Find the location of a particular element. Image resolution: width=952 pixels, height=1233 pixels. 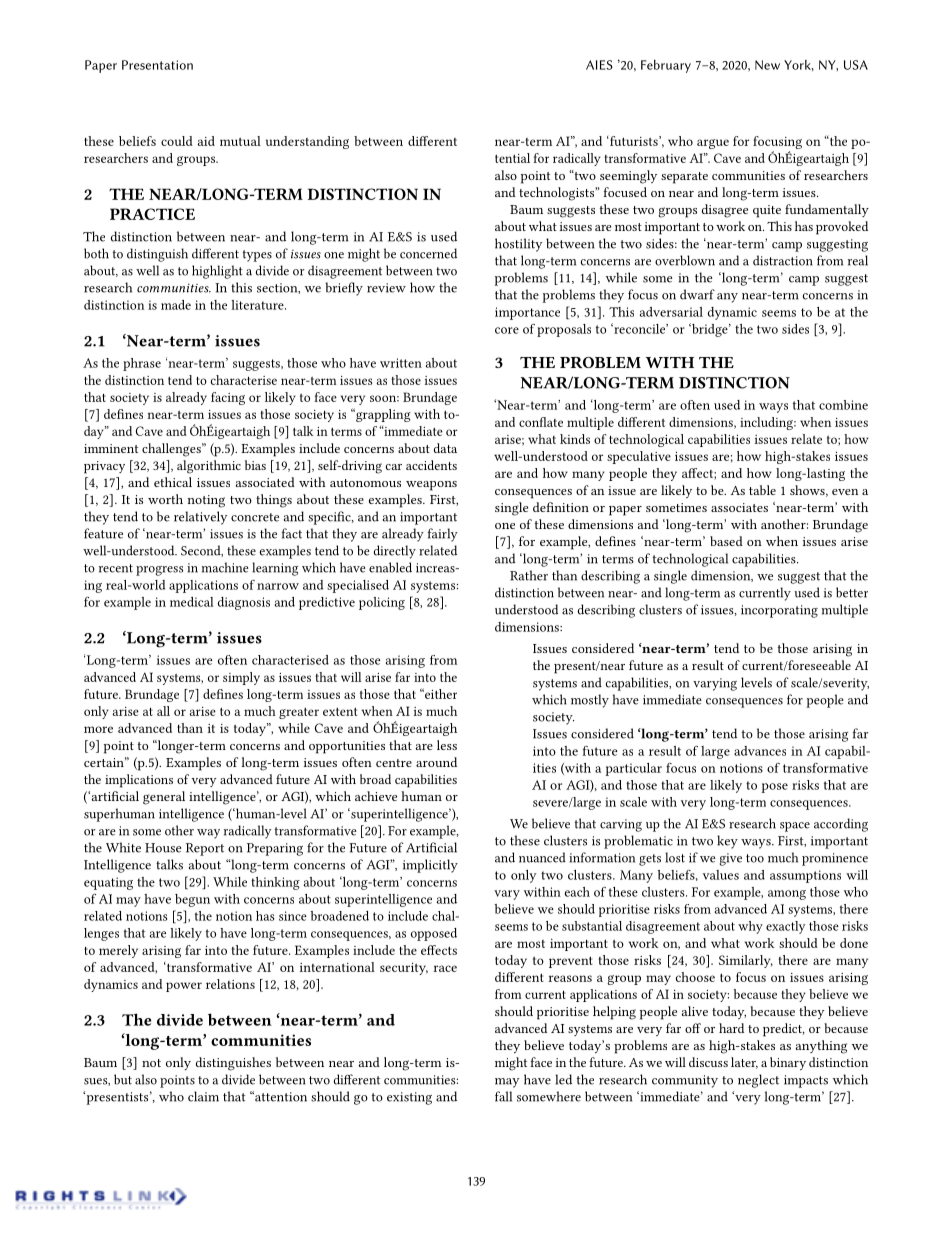

made is located at coordinates (176, 305).
